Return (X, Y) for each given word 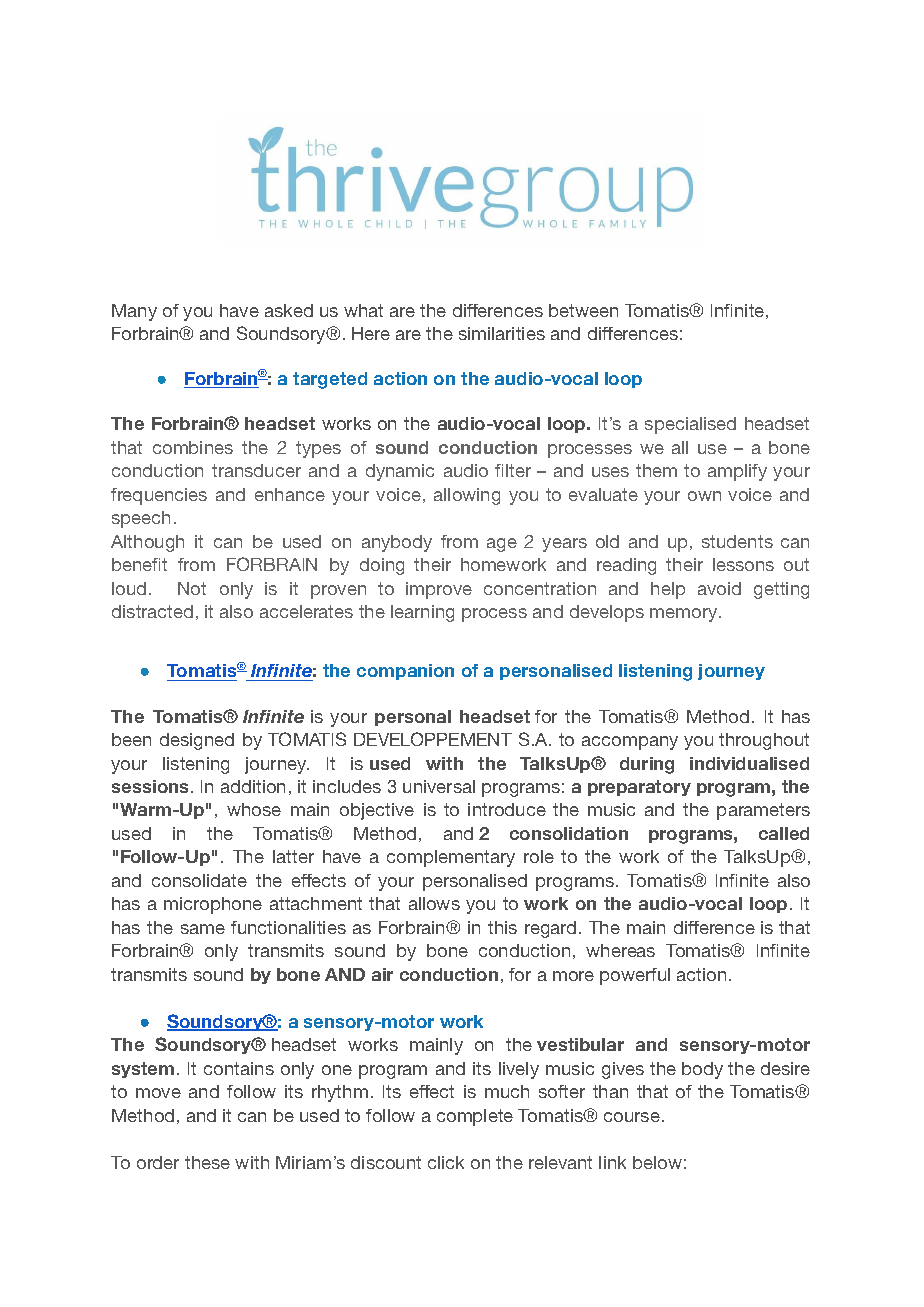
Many (134, 312)
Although (147, 543)
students (737, 541)
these (207, 1162)
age (502, 545)
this (502, 927)
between (583, 310)
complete (475, 1117)
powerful (635, 976)
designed (197, 741)
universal (439, 786)
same (203, 929)
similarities (502, 333)
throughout (764, 741)
